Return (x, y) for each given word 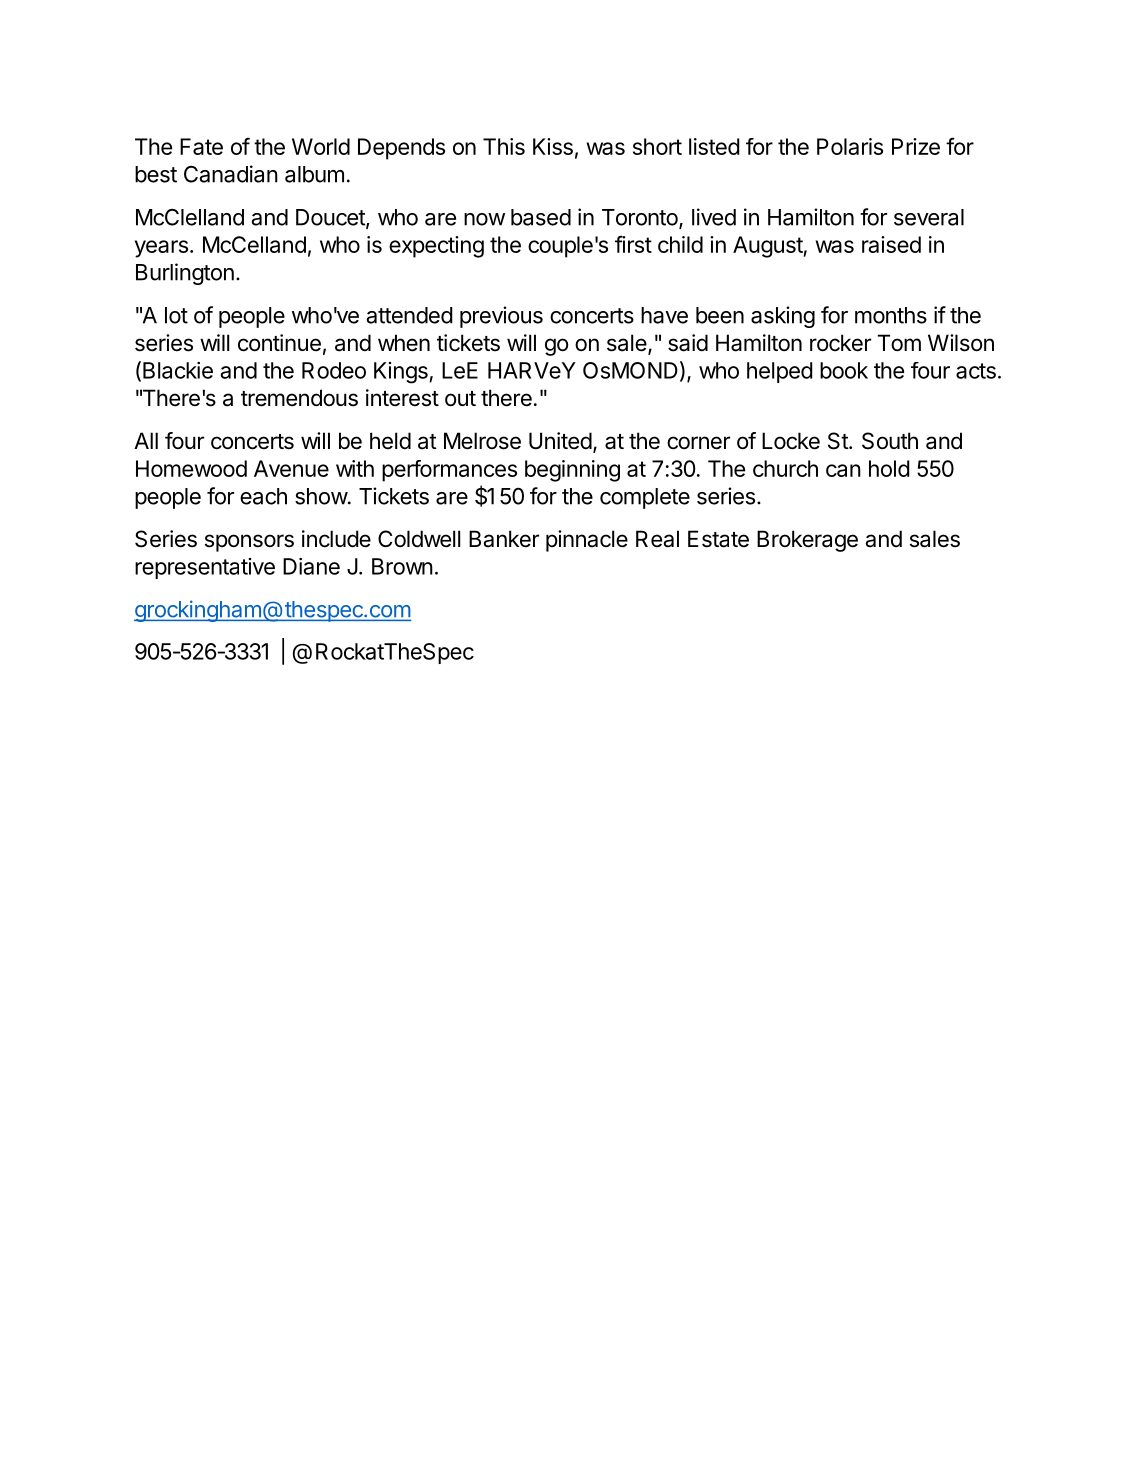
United (560, 441)
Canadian (231, 174)
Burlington (185, 274)
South (890, 441)
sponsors (249, 543)
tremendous (299, 398)
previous (501, 317)
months (891, 315)
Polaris (850, 146)
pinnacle (587, 541)
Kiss (553, 146)
